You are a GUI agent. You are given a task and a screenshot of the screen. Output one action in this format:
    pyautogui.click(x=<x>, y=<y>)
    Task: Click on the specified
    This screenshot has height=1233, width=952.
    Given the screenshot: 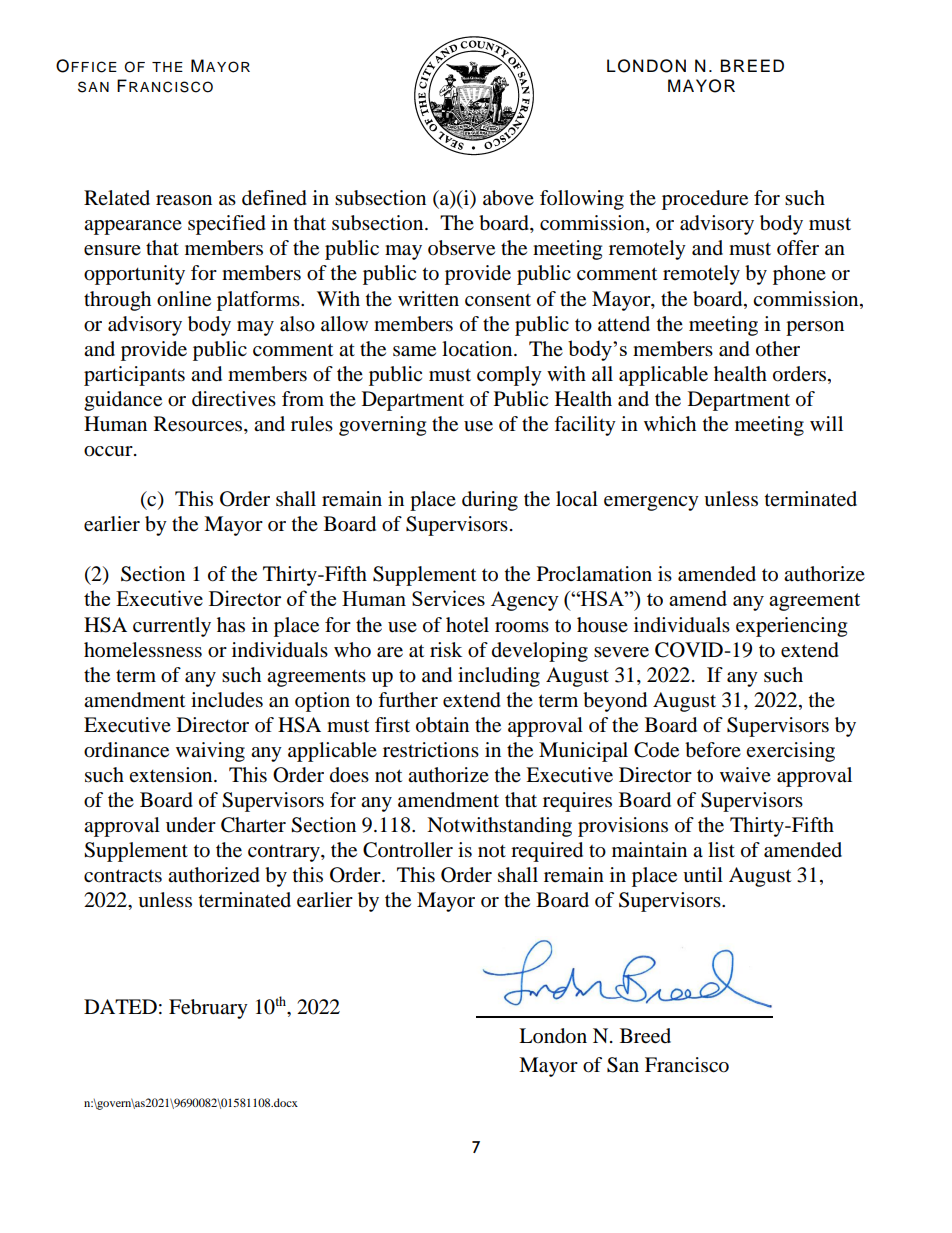 What is the action you would take?
    pyautogui.click(x=227, y=225)
